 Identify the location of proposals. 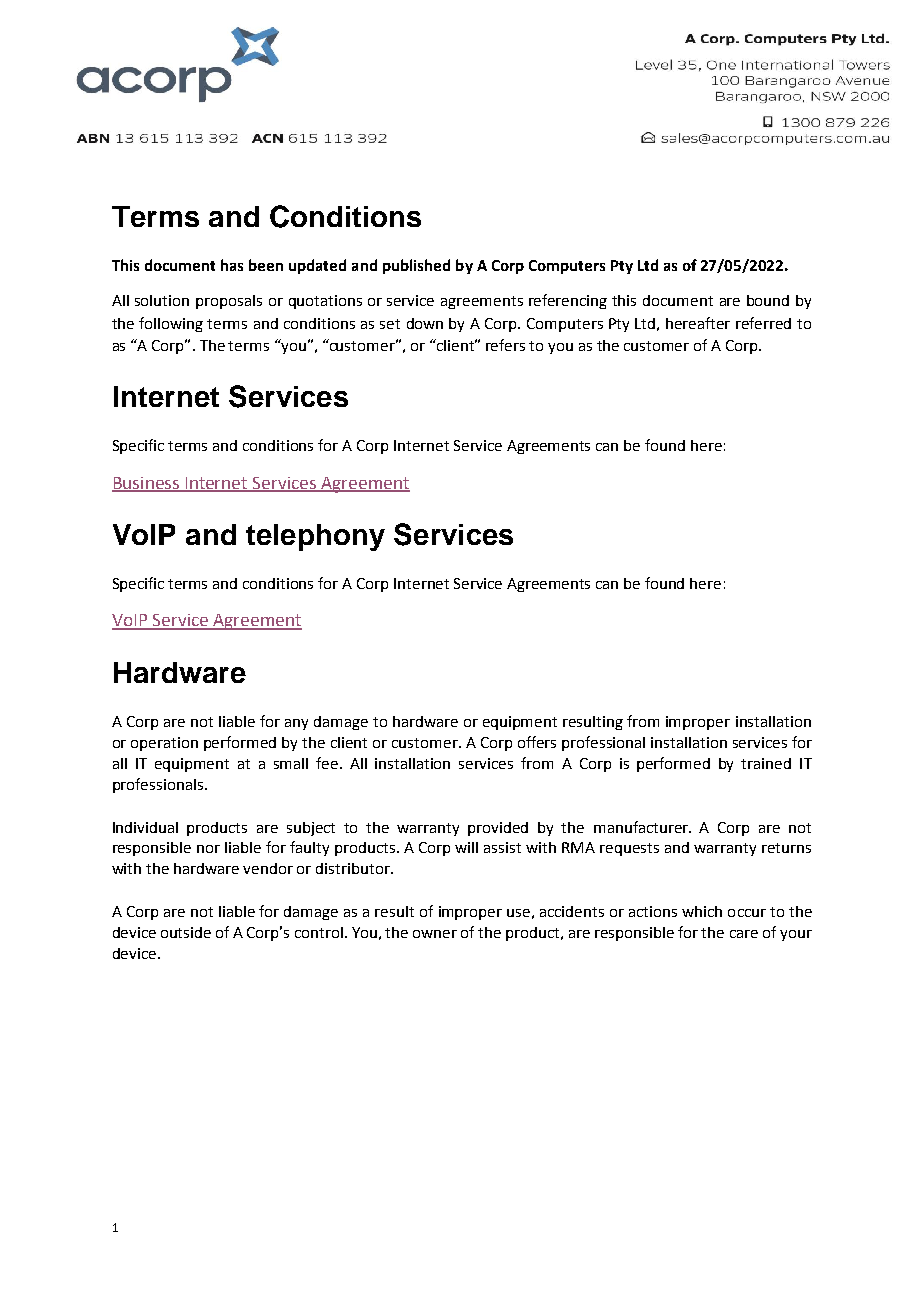
(229, 302).
